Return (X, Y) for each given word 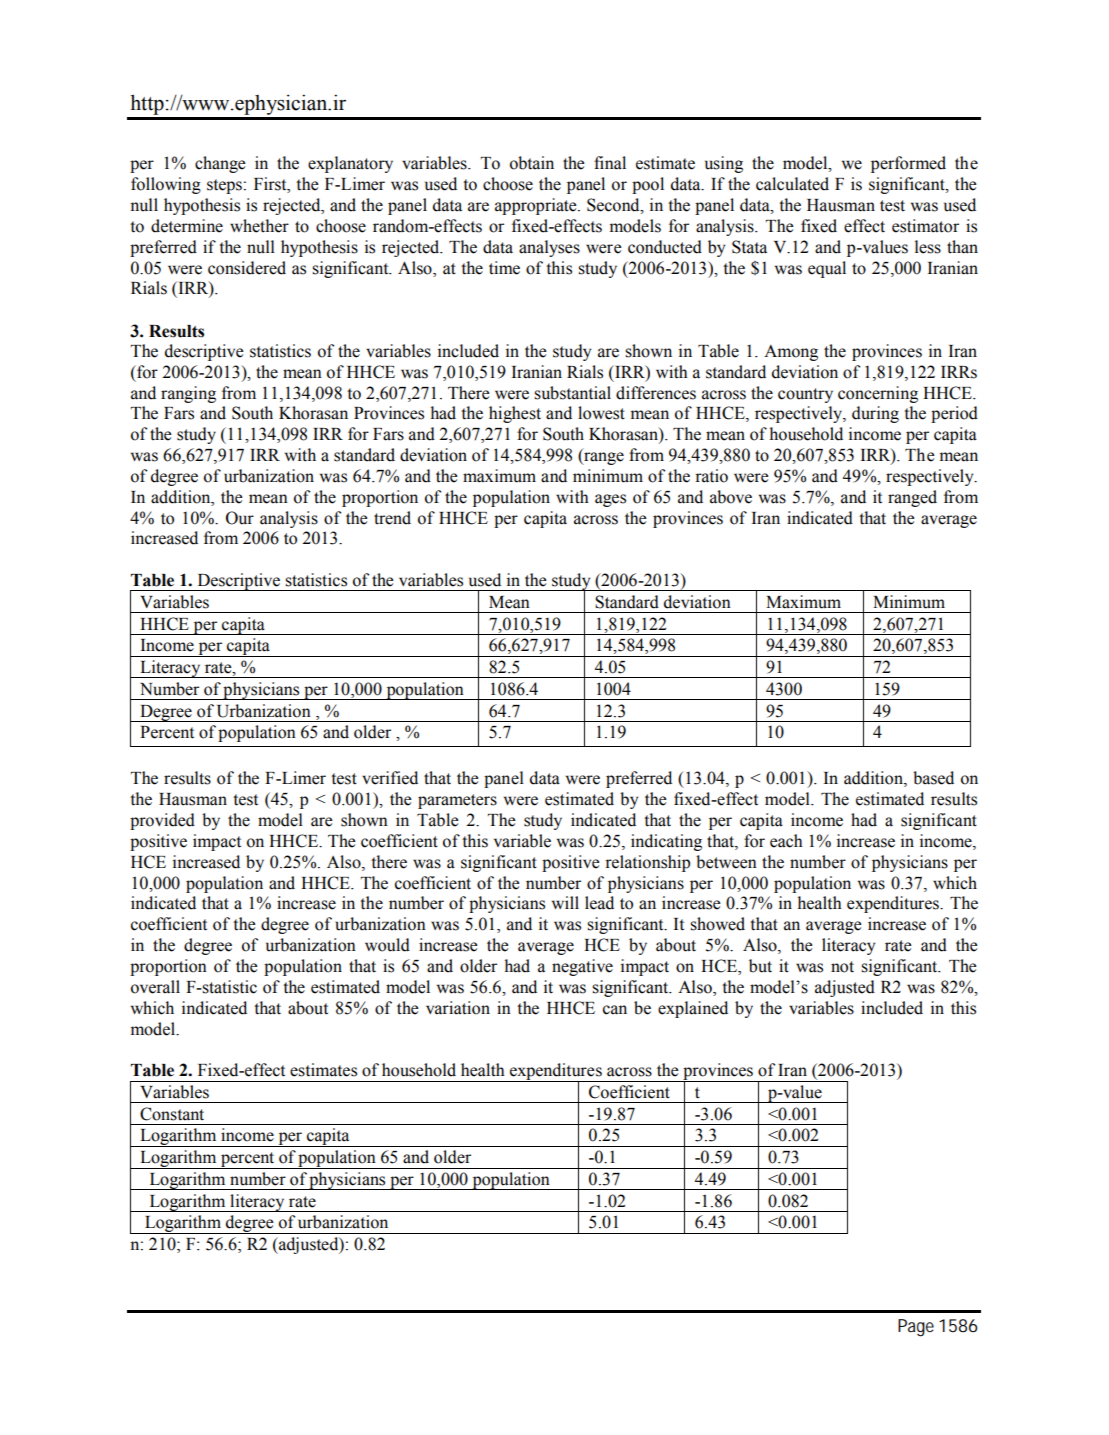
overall (155, 987)
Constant (172, 1114)
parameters (457, 801)
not (842, 967)
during (875, 414)
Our (240, 518)
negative (582, 967)
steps (224, 186)
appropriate (537, 206)
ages (610, 500)
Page (916, 1328)
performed (908, 164)
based (933, 778)
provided (162, 821)
